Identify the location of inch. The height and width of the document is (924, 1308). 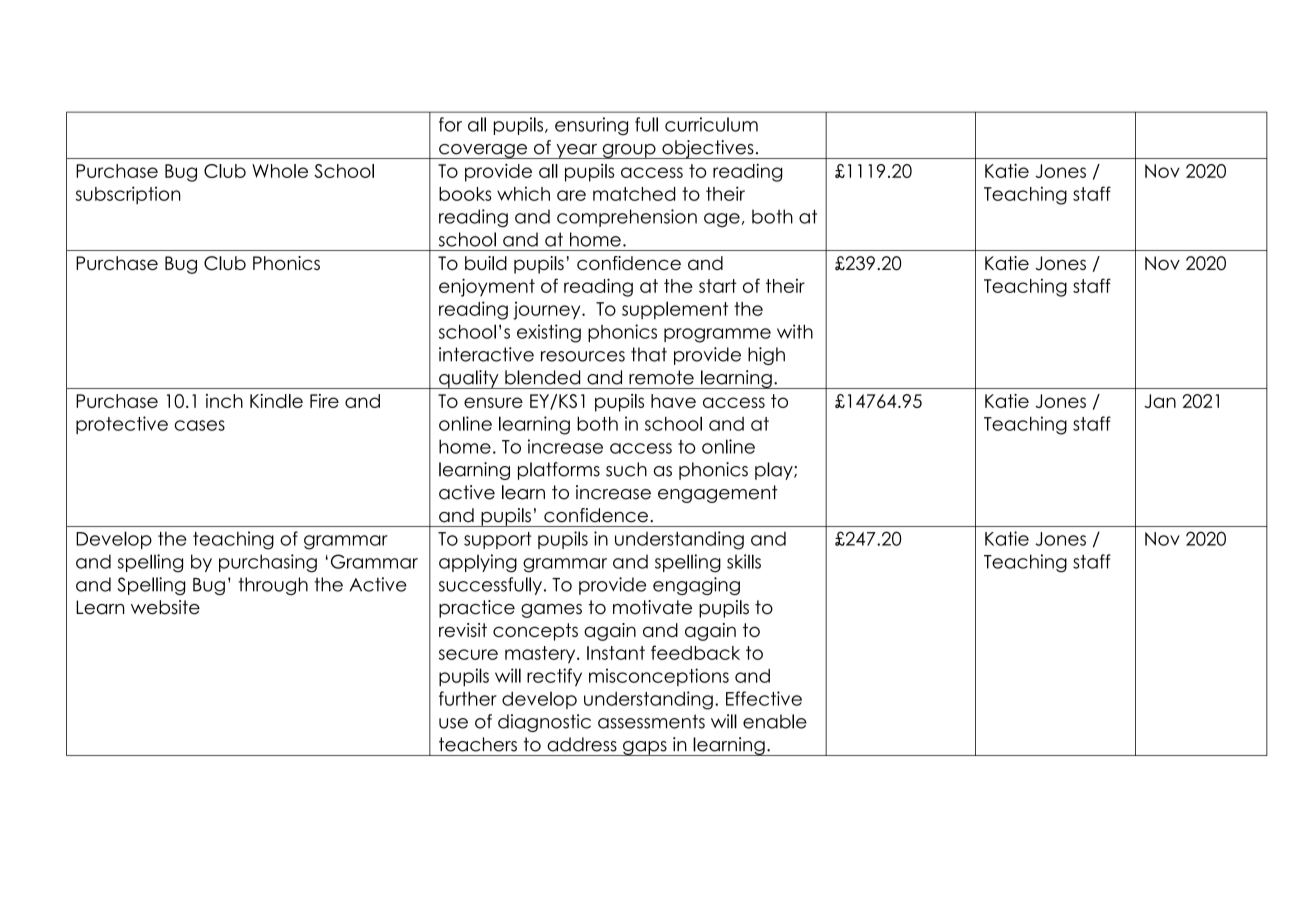
(224, 401).
